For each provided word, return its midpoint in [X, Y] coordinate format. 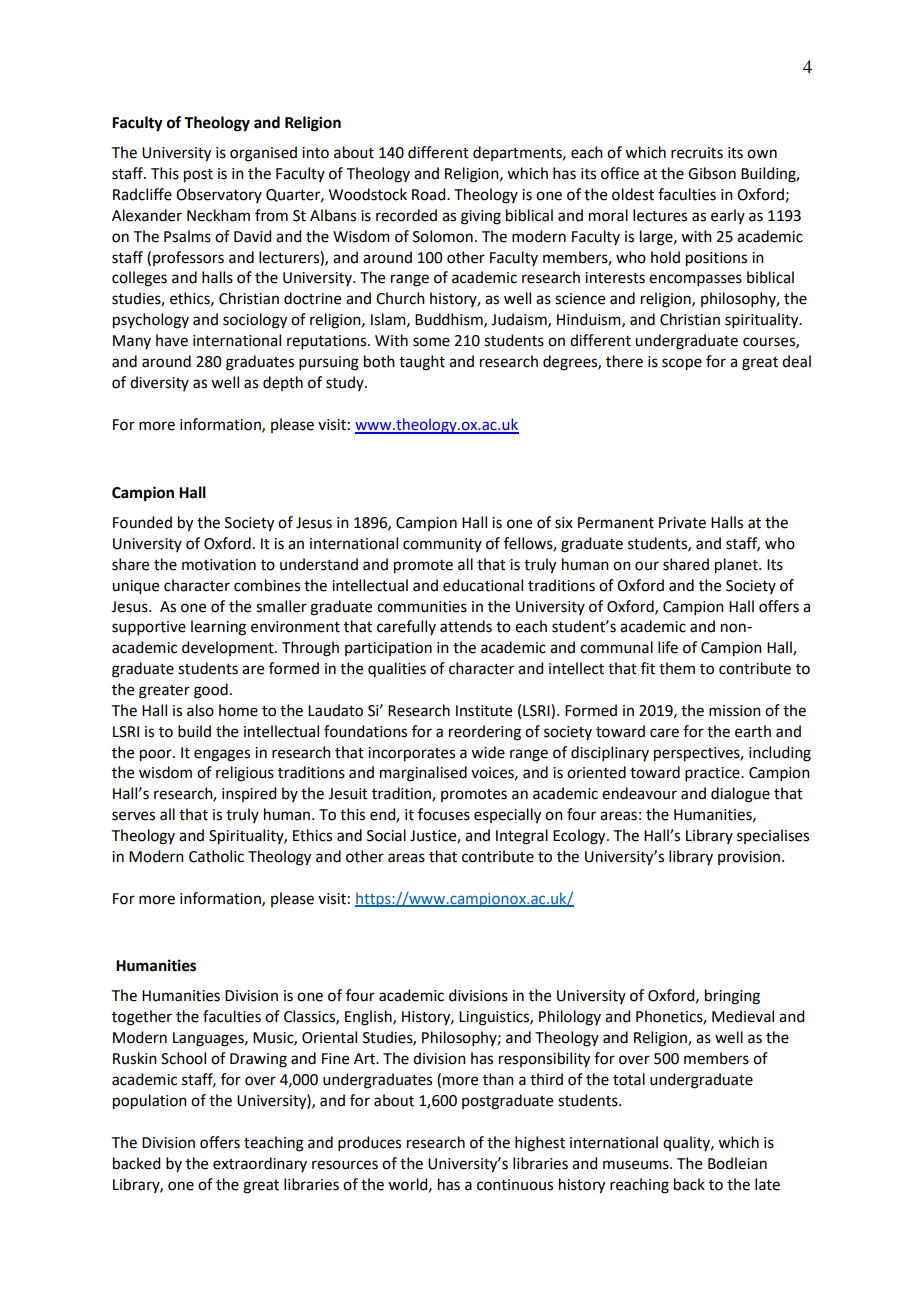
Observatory [219, 195]
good [211, 691]
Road [430, 194]
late [767, 1184]
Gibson [712, 173]
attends [466, 626]
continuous [515, 1185]
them [677, 668]
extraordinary [260, 1164]
